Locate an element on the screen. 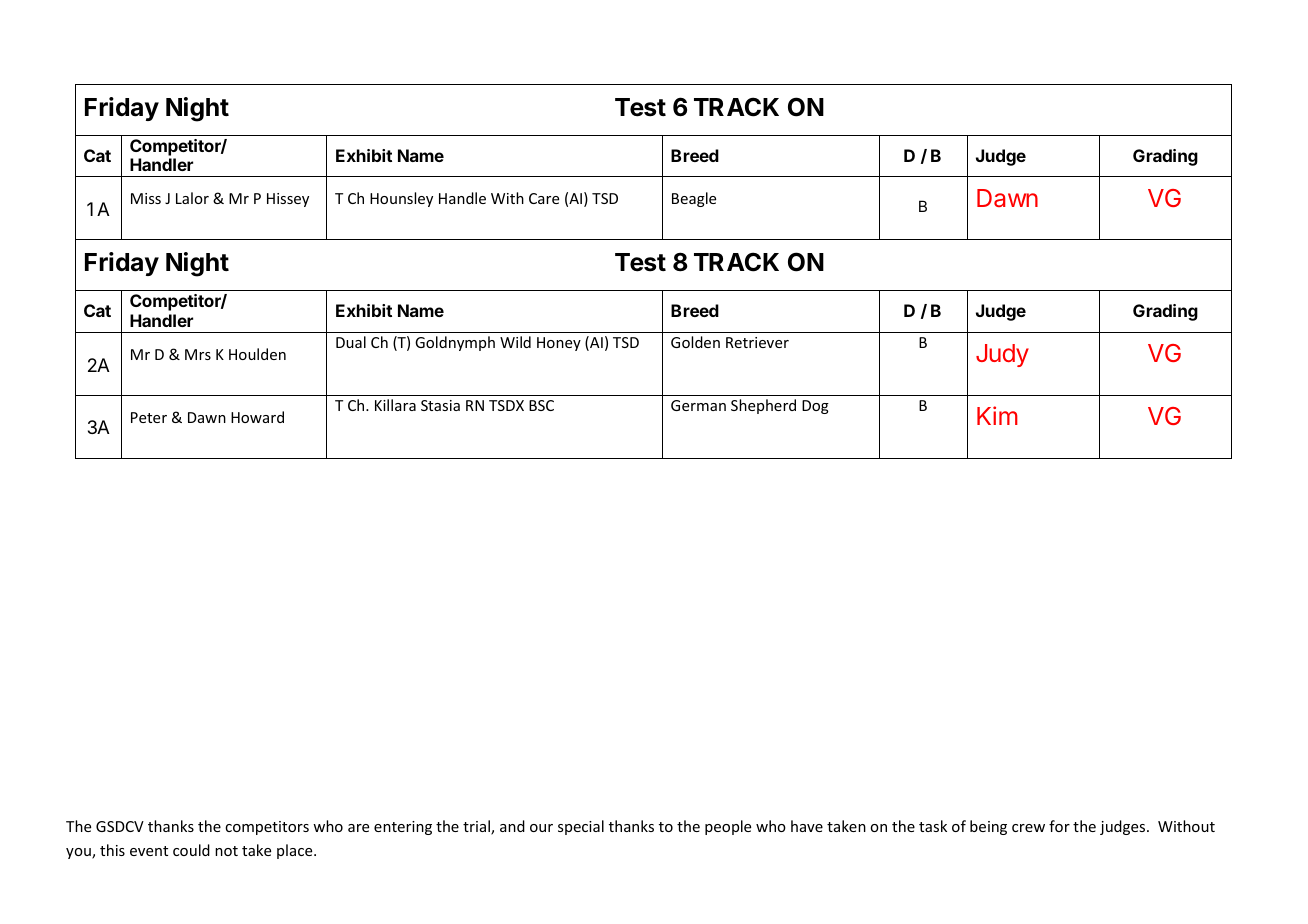 This screenshot has width=1308, height=924. BSC is located at coordinates (541, 405).
